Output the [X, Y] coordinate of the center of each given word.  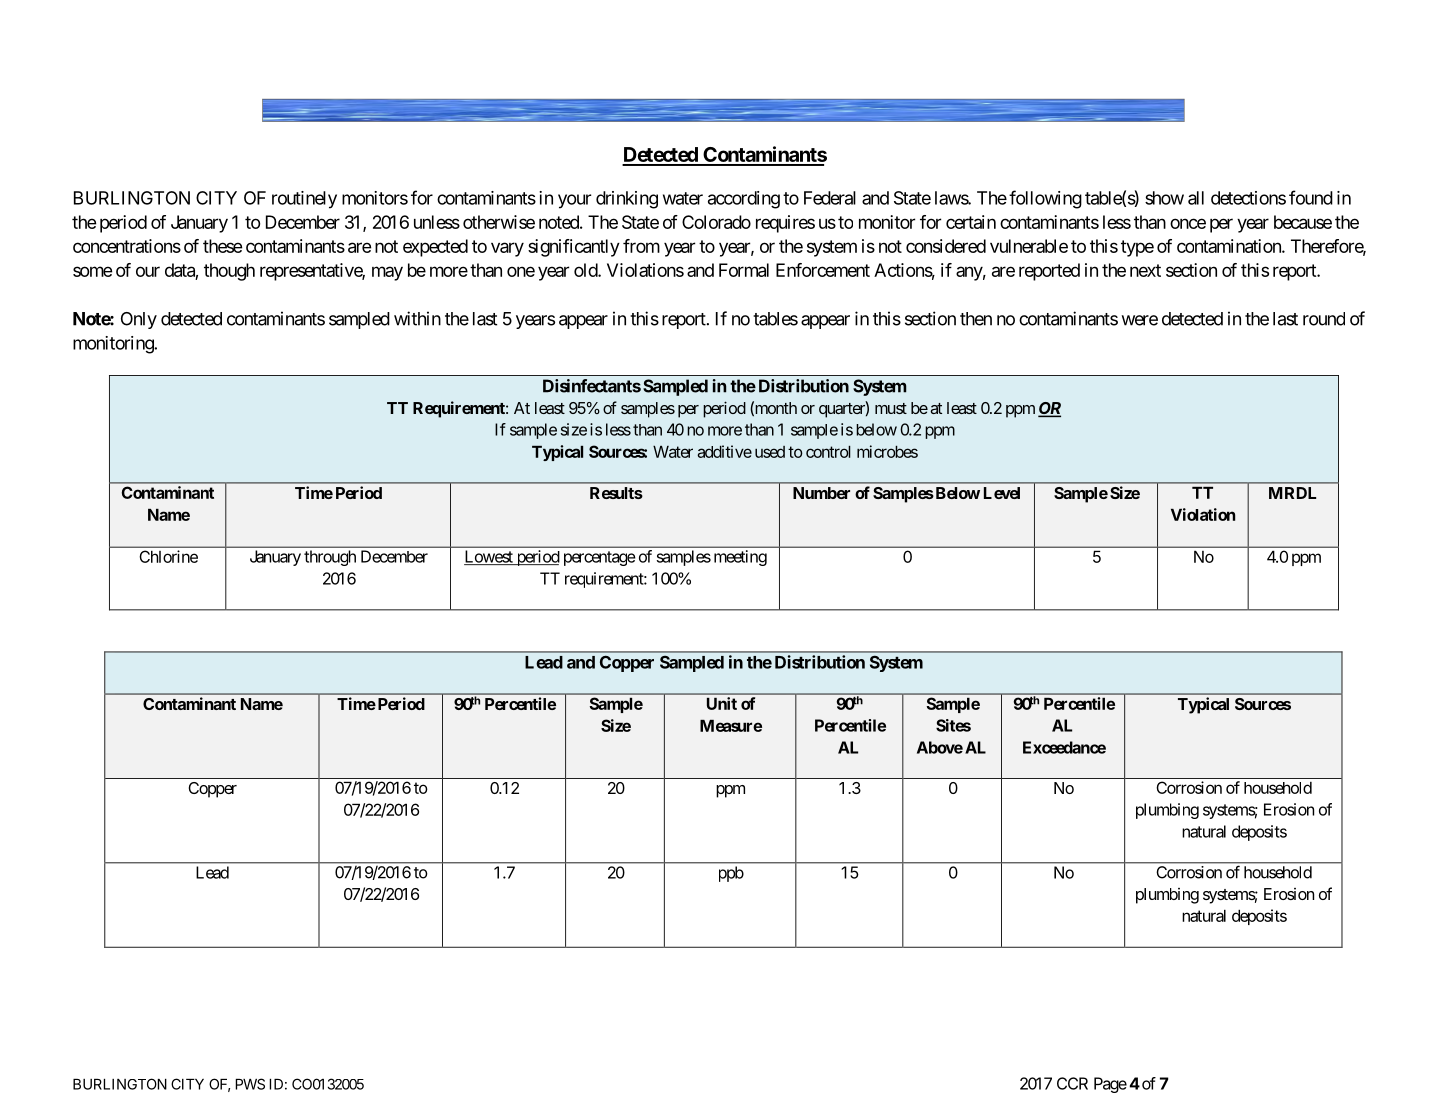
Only [139, 320]
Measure [731, 726]
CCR [1072, 1083]
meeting [740, 558]
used [770, 452]
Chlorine [168, 556]
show [1164, 198]
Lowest [489, 557]
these [222, 246]
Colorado [716, 222]
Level [1002, 493]
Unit [722, 703]
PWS [250, 1084]
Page [1110, 1085]
